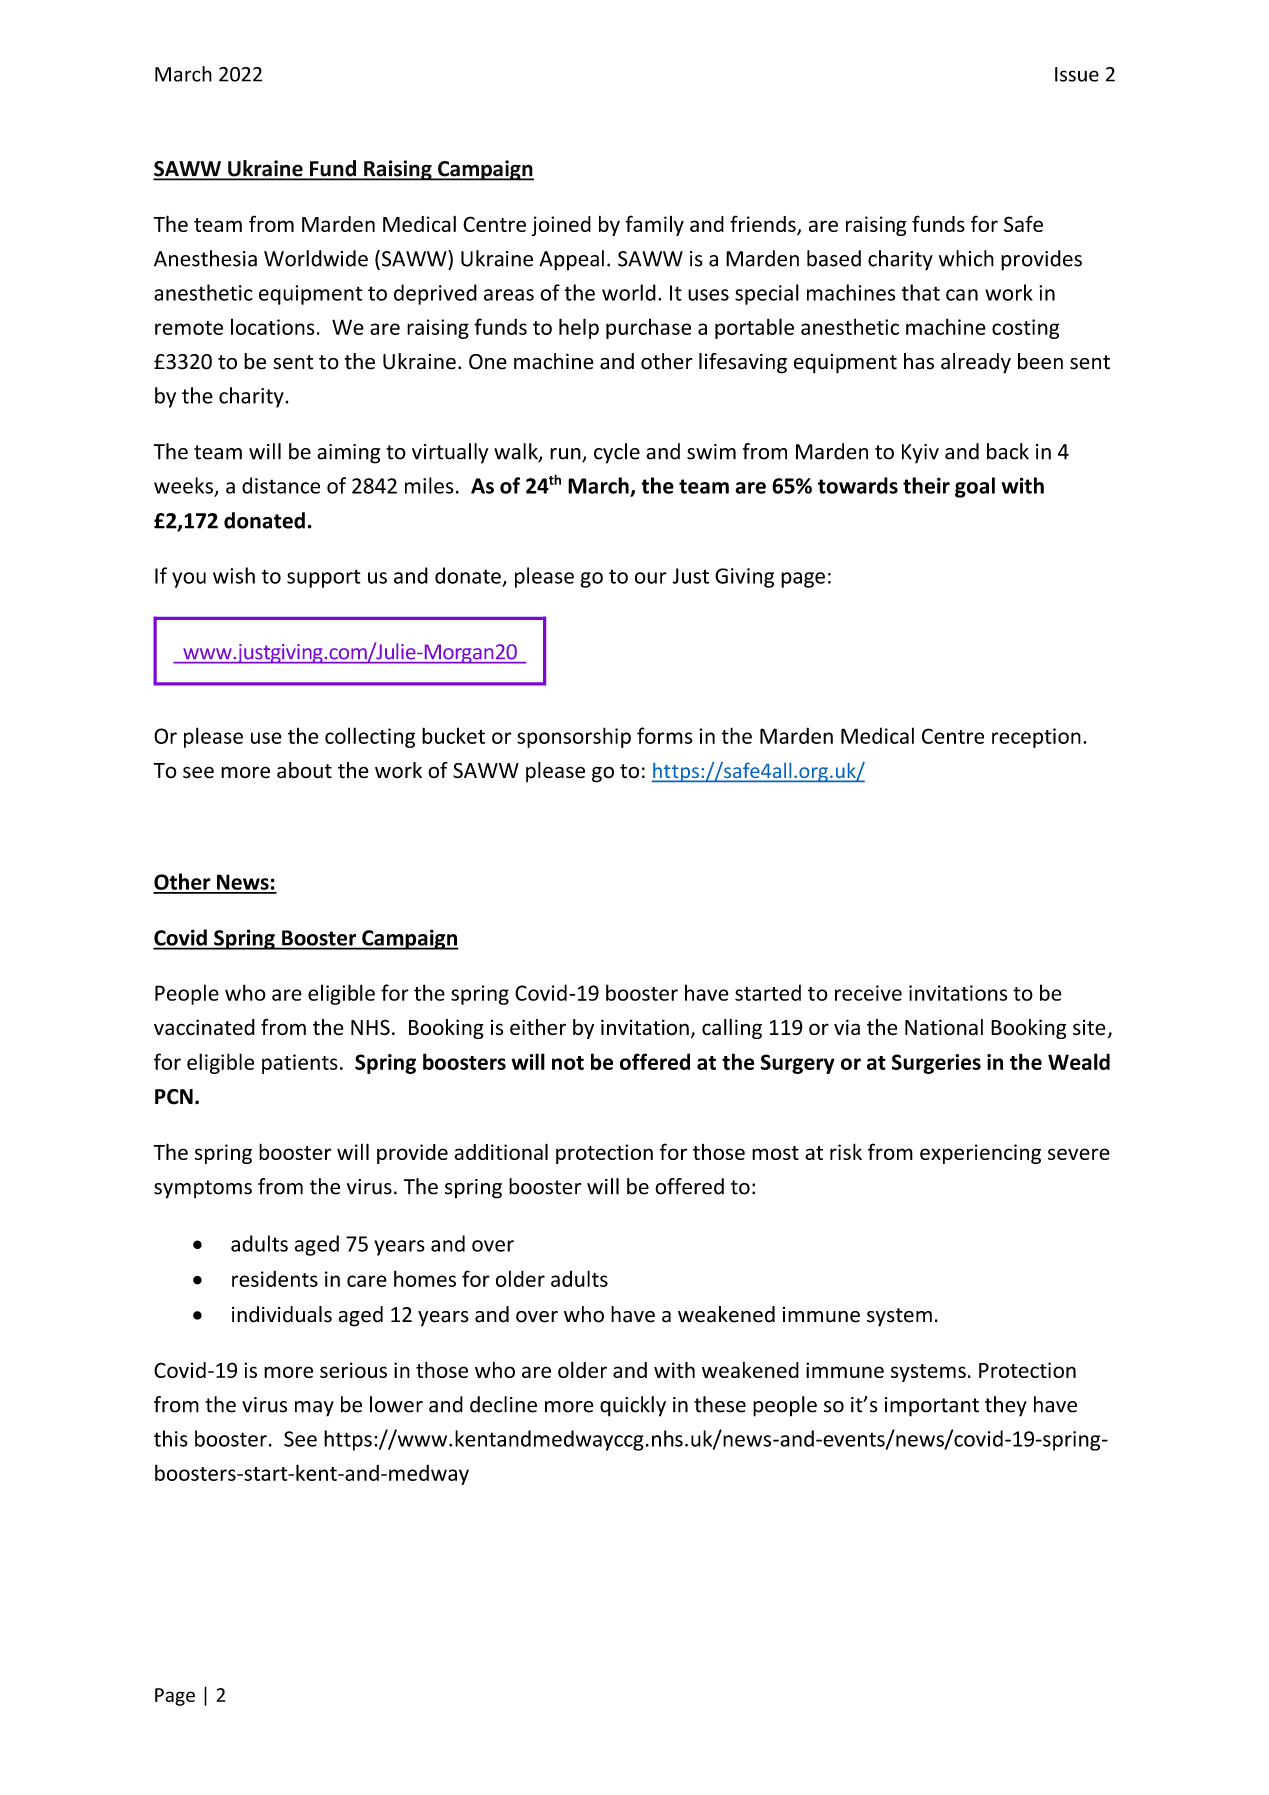  Describe the element at coordinates (651, 578) in the screenshot. I see `our` at that location.
